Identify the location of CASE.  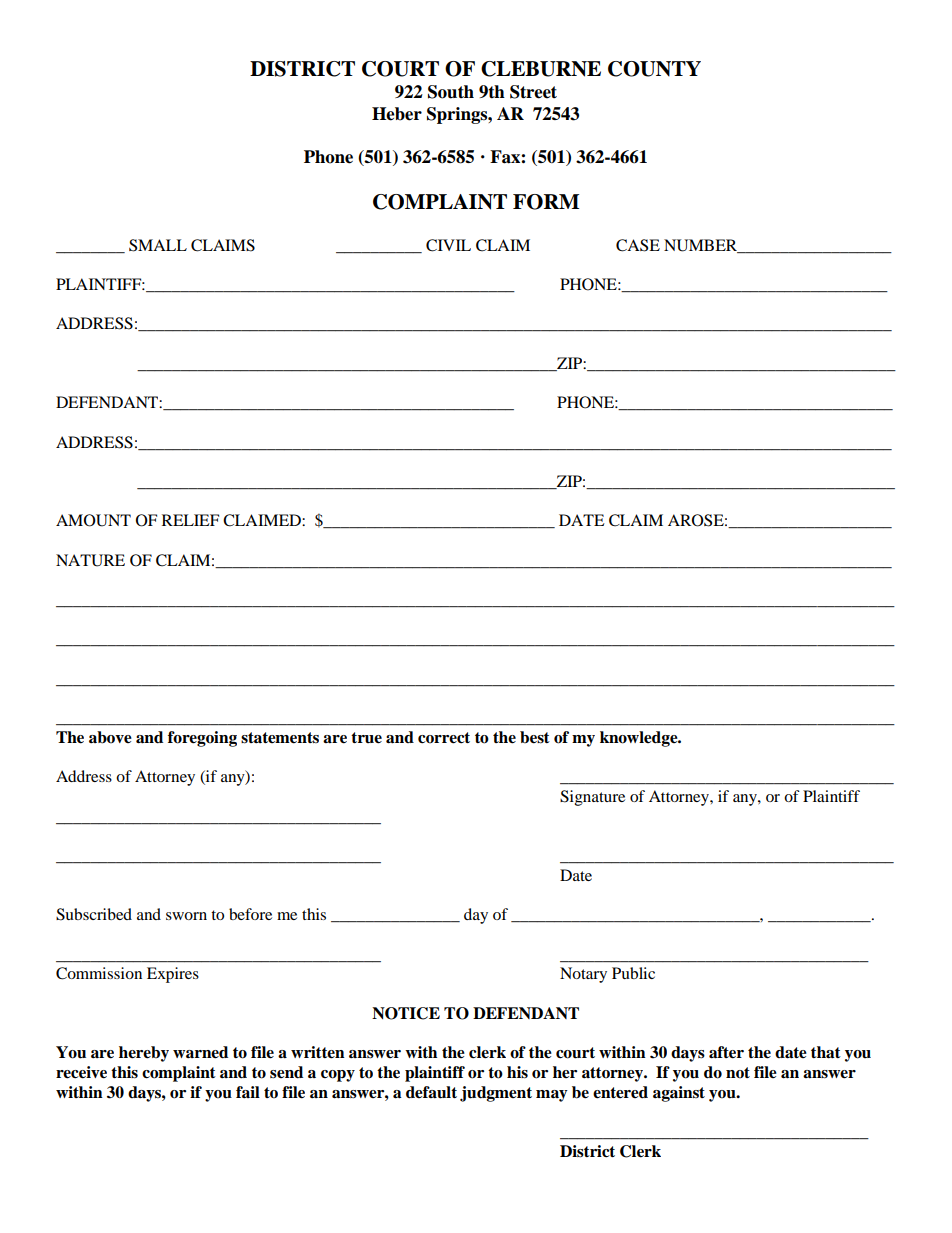
(638, 245).
